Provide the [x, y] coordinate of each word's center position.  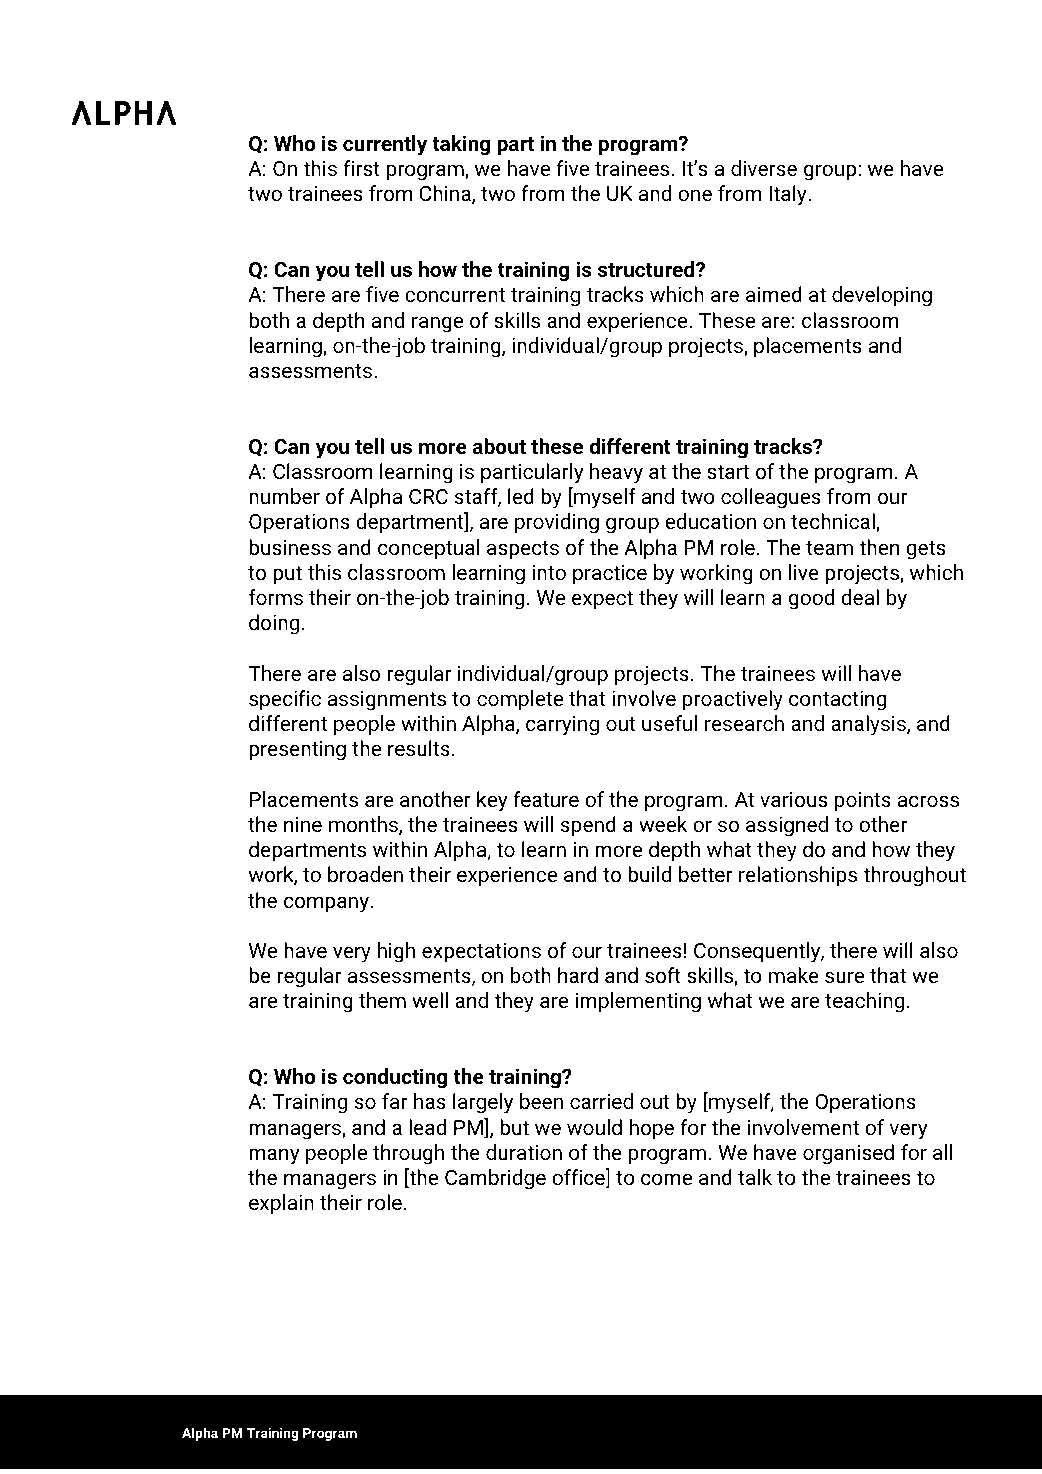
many [274, 1156]
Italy [789, 195]
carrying [562, 726]
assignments [387, 701]
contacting [837, 701]
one [695, 195]
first [361, 168]
